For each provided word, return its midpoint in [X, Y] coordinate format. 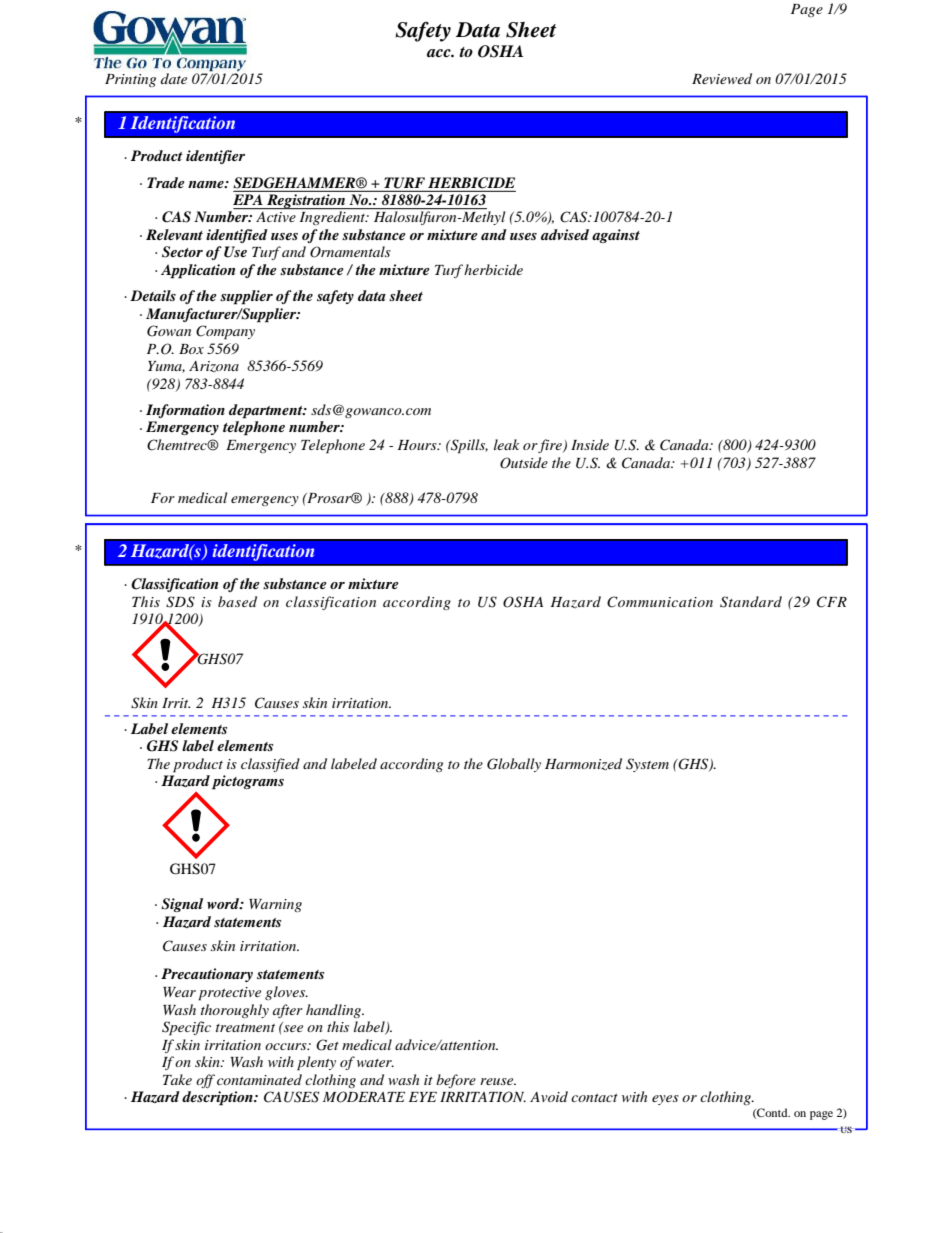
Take [177, 1079]
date [174, 78]
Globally [514, 765]
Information [185, 411]
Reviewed [722, 78]
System [647, 765]
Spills [468, 446]
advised [565, 234]
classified [270, 765]
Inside [590, 444]
